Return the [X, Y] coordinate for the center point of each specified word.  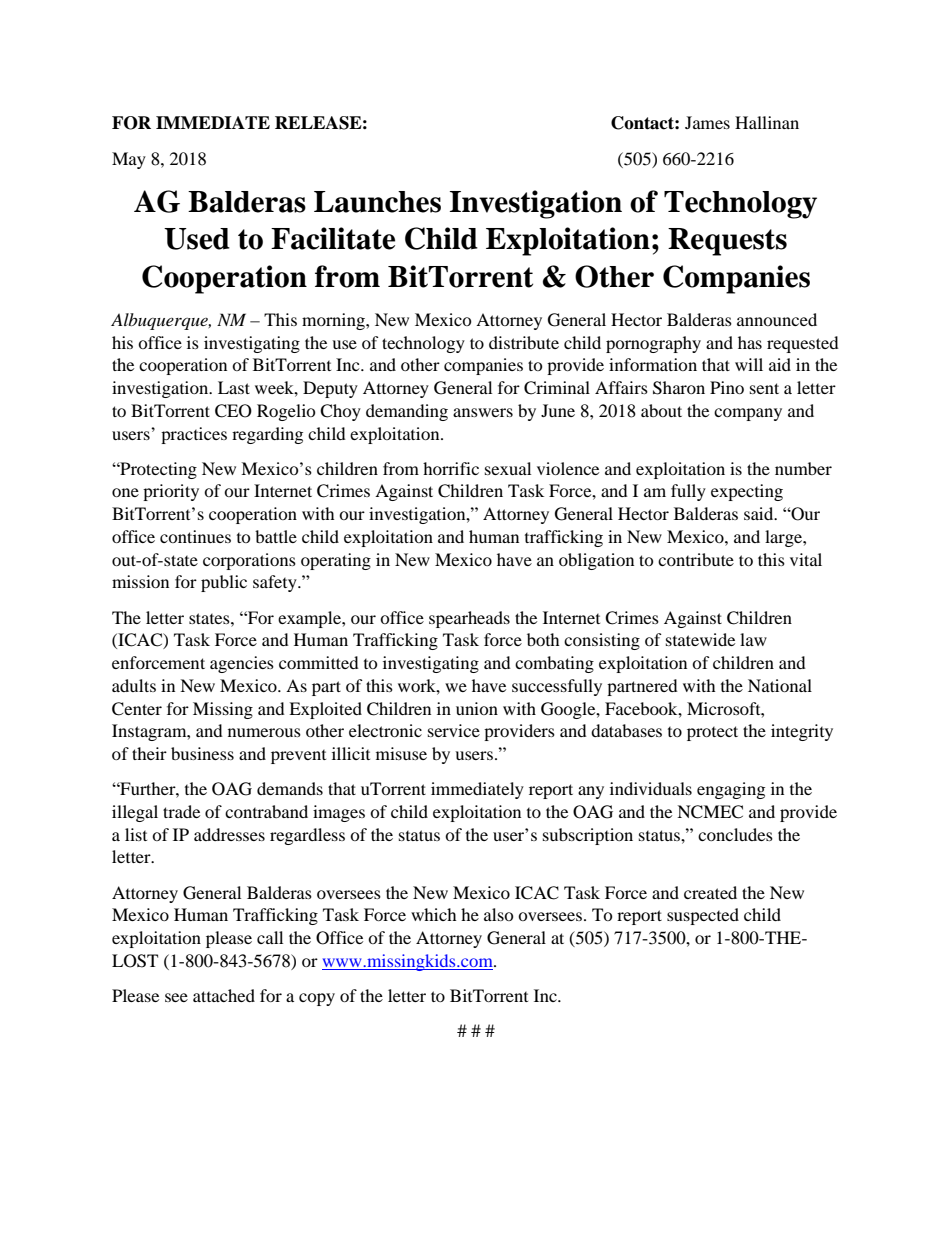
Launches [377, 202]
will [749, 364]
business [202, 753]
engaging [731, 790]
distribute [524, 342]
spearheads [469, 619]
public [224, 583]
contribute [696, 559]
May [129, 160]
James [707, 122]
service [454, 730]
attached [224, 995]
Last [234, 387]
